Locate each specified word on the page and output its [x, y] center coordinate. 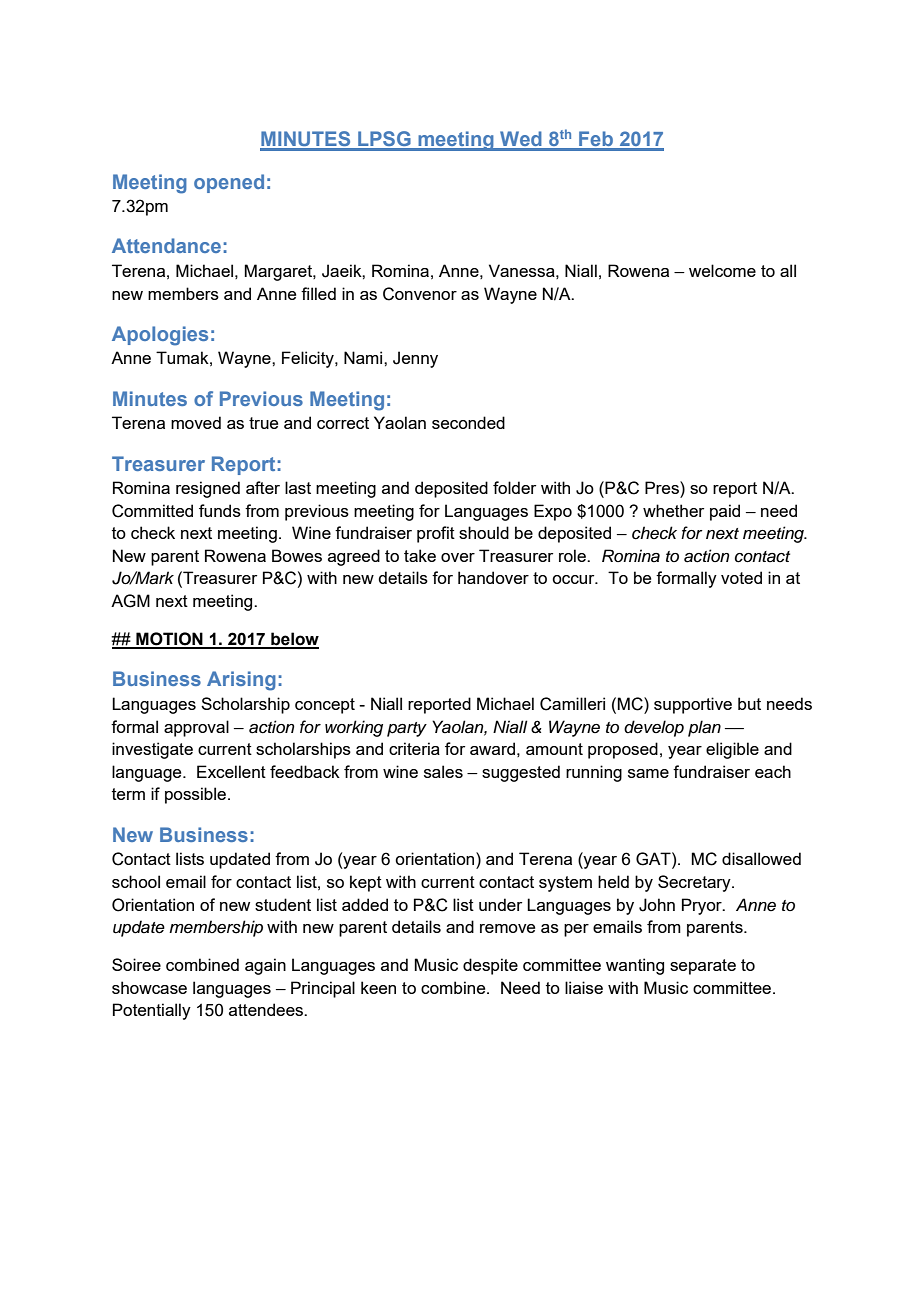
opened [229, 183]
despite [490, 966]
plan [704, 728]
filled [318, 293]
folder [514, 487]
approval [196, 728]
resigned [208, 489]
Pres [663, 487]
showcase [149, 987]
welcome [722, 270]
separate [703, 967]
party [407, 729]
